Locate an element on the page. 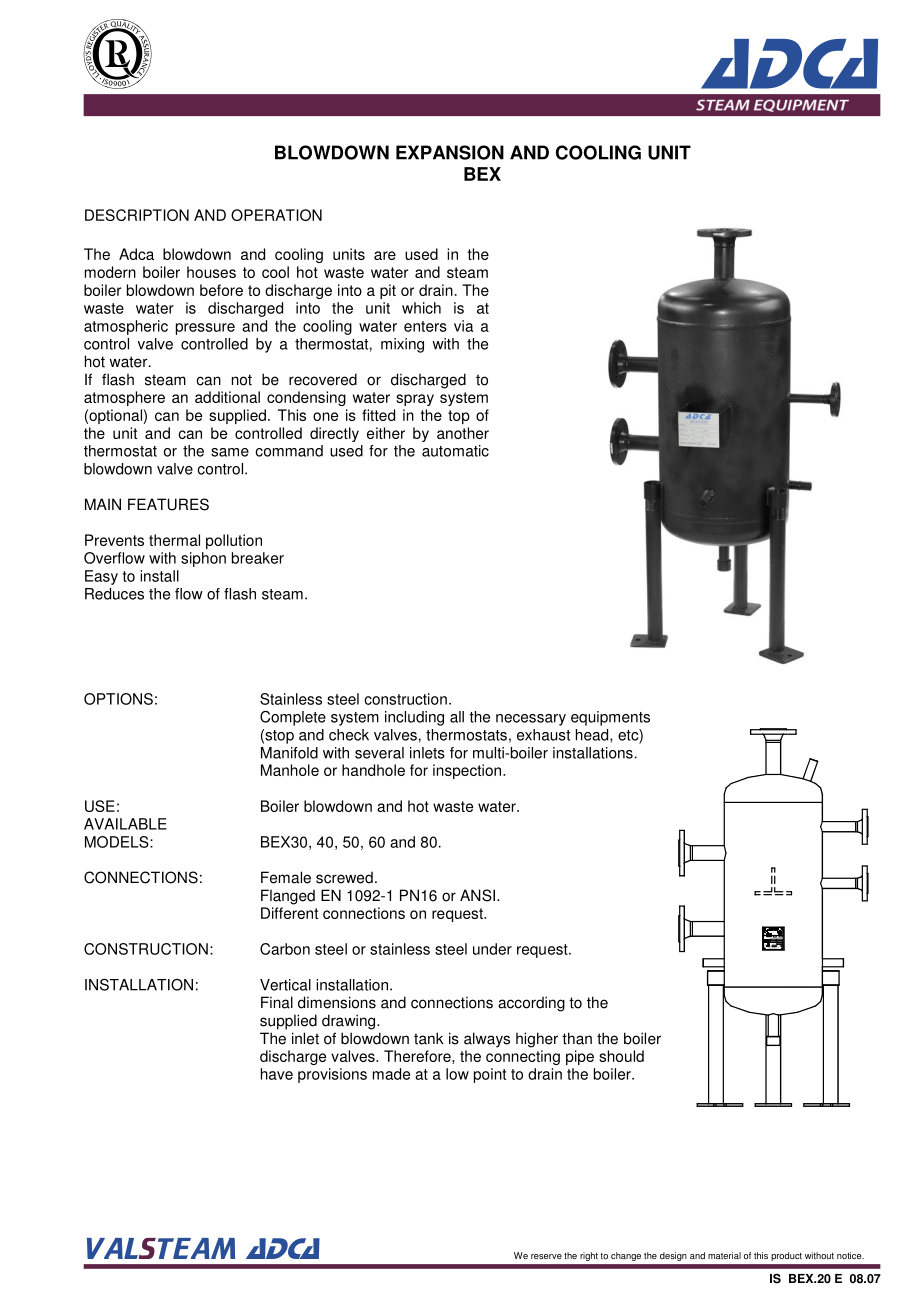 The height and width of the image is (1308, 924). material is located at coordinates (724, 1255).
